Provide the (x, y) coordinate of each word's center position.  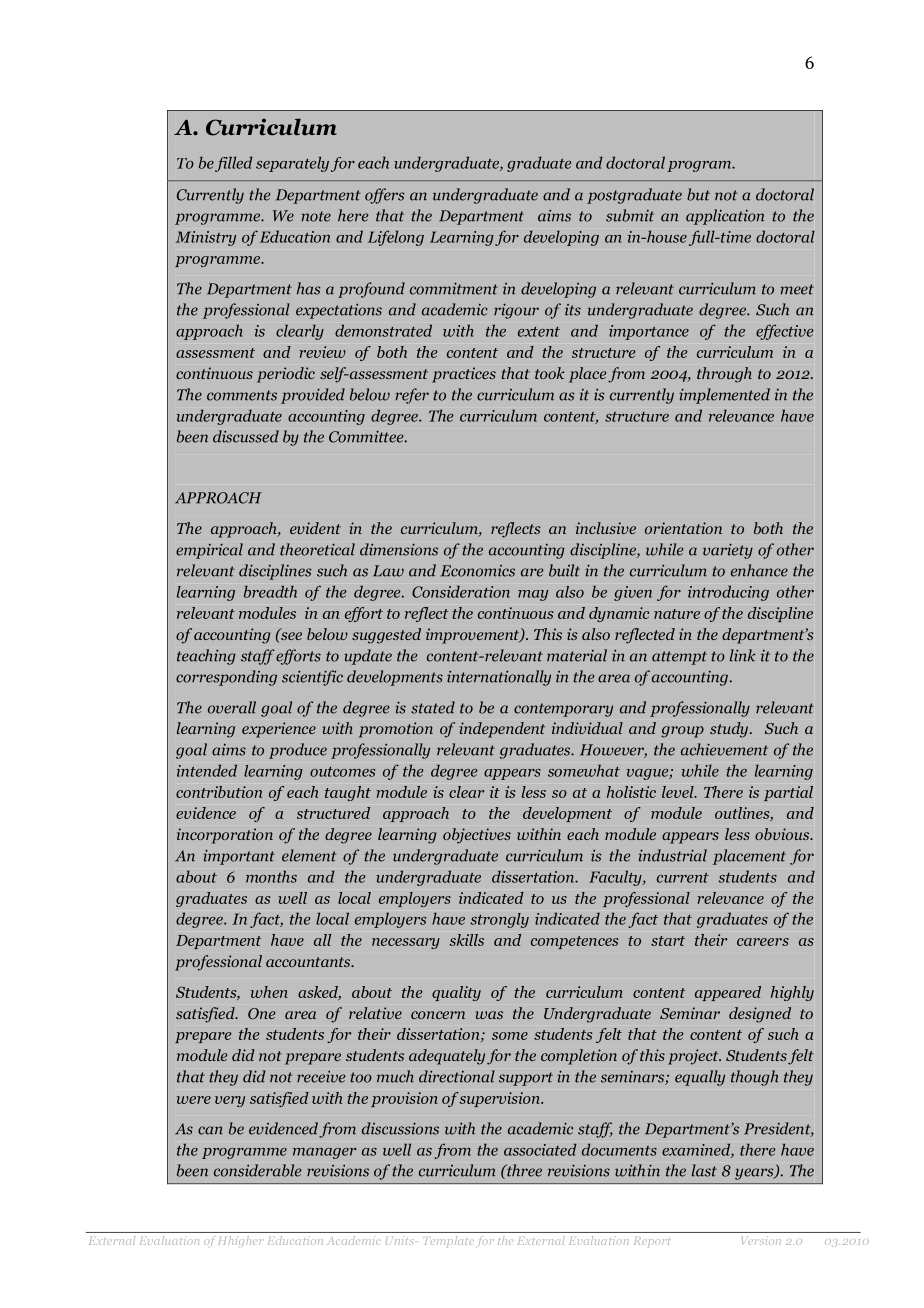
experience (279, 730)
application (725, 217)
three (523, 1170)
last (704, 1170)
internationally (499, 678)
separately (292, 164)
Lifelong (396, 238)
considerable (258, 1170)
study (730, 730)
